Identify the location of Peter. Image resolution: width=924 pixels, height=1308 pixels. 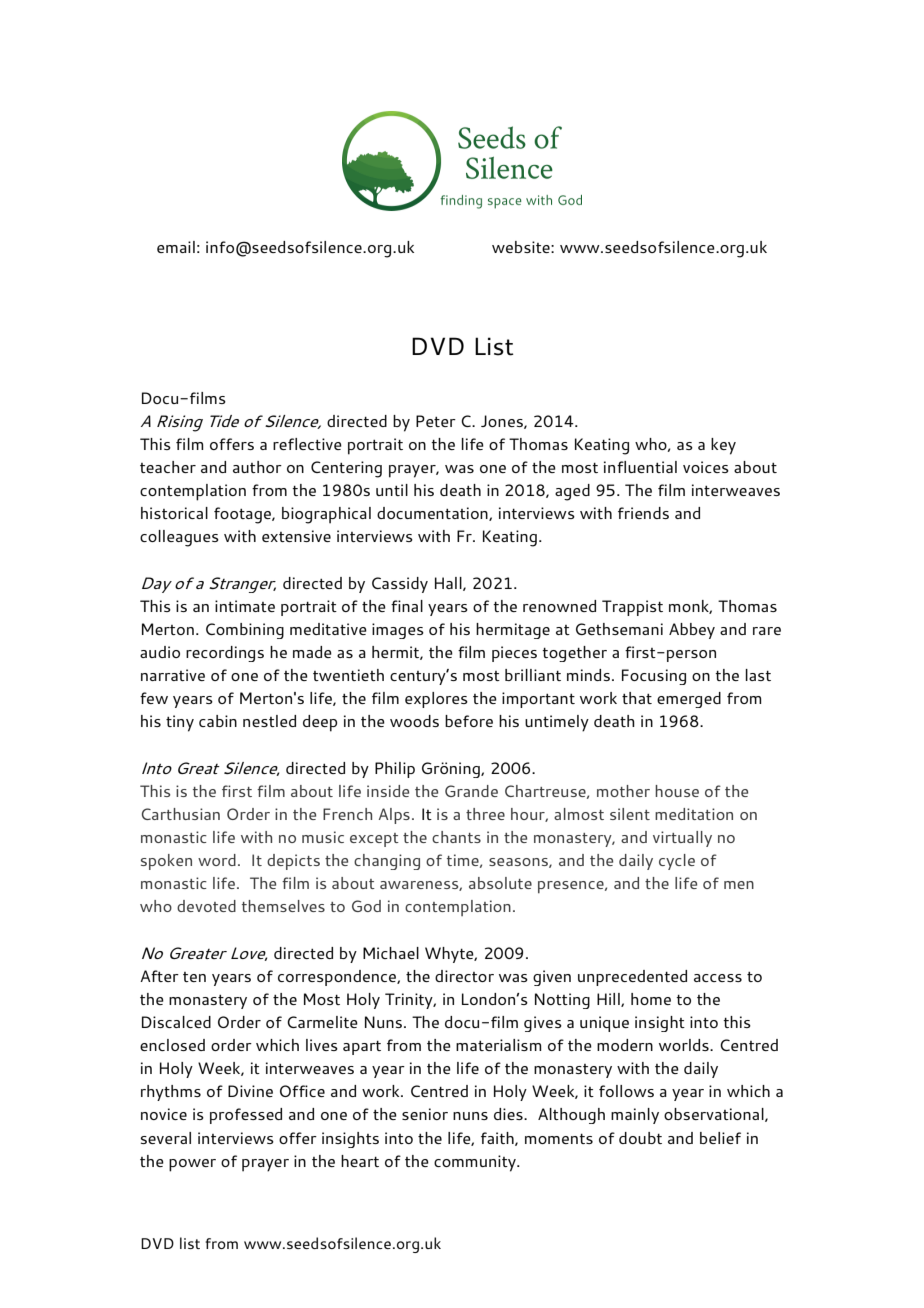
(436, 421).
